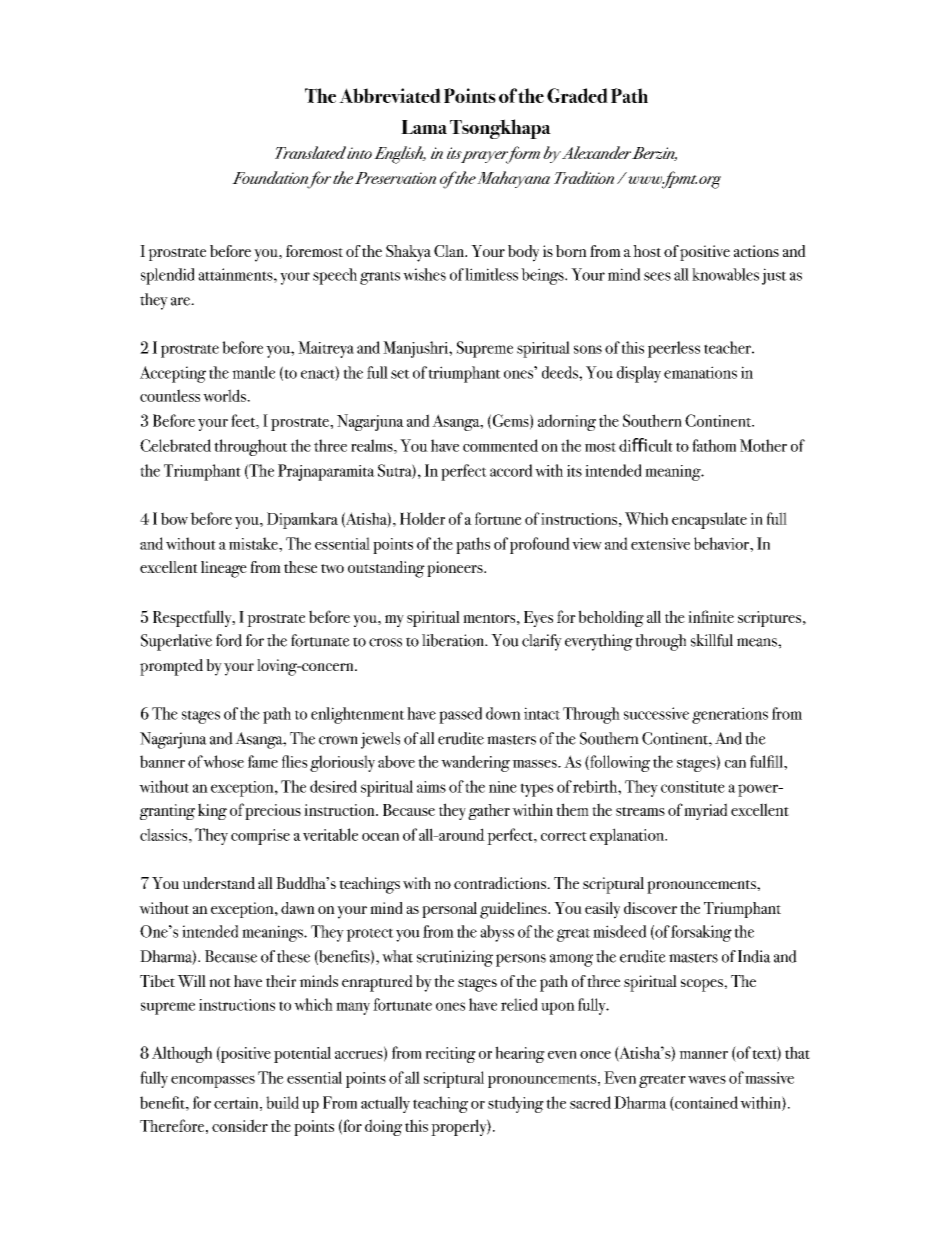 This screenshot has height=1233, width=952. What do you see at coordinates (596, 152) in the screenshot?
I see `Alexander` at bounding box center [596, 152].
